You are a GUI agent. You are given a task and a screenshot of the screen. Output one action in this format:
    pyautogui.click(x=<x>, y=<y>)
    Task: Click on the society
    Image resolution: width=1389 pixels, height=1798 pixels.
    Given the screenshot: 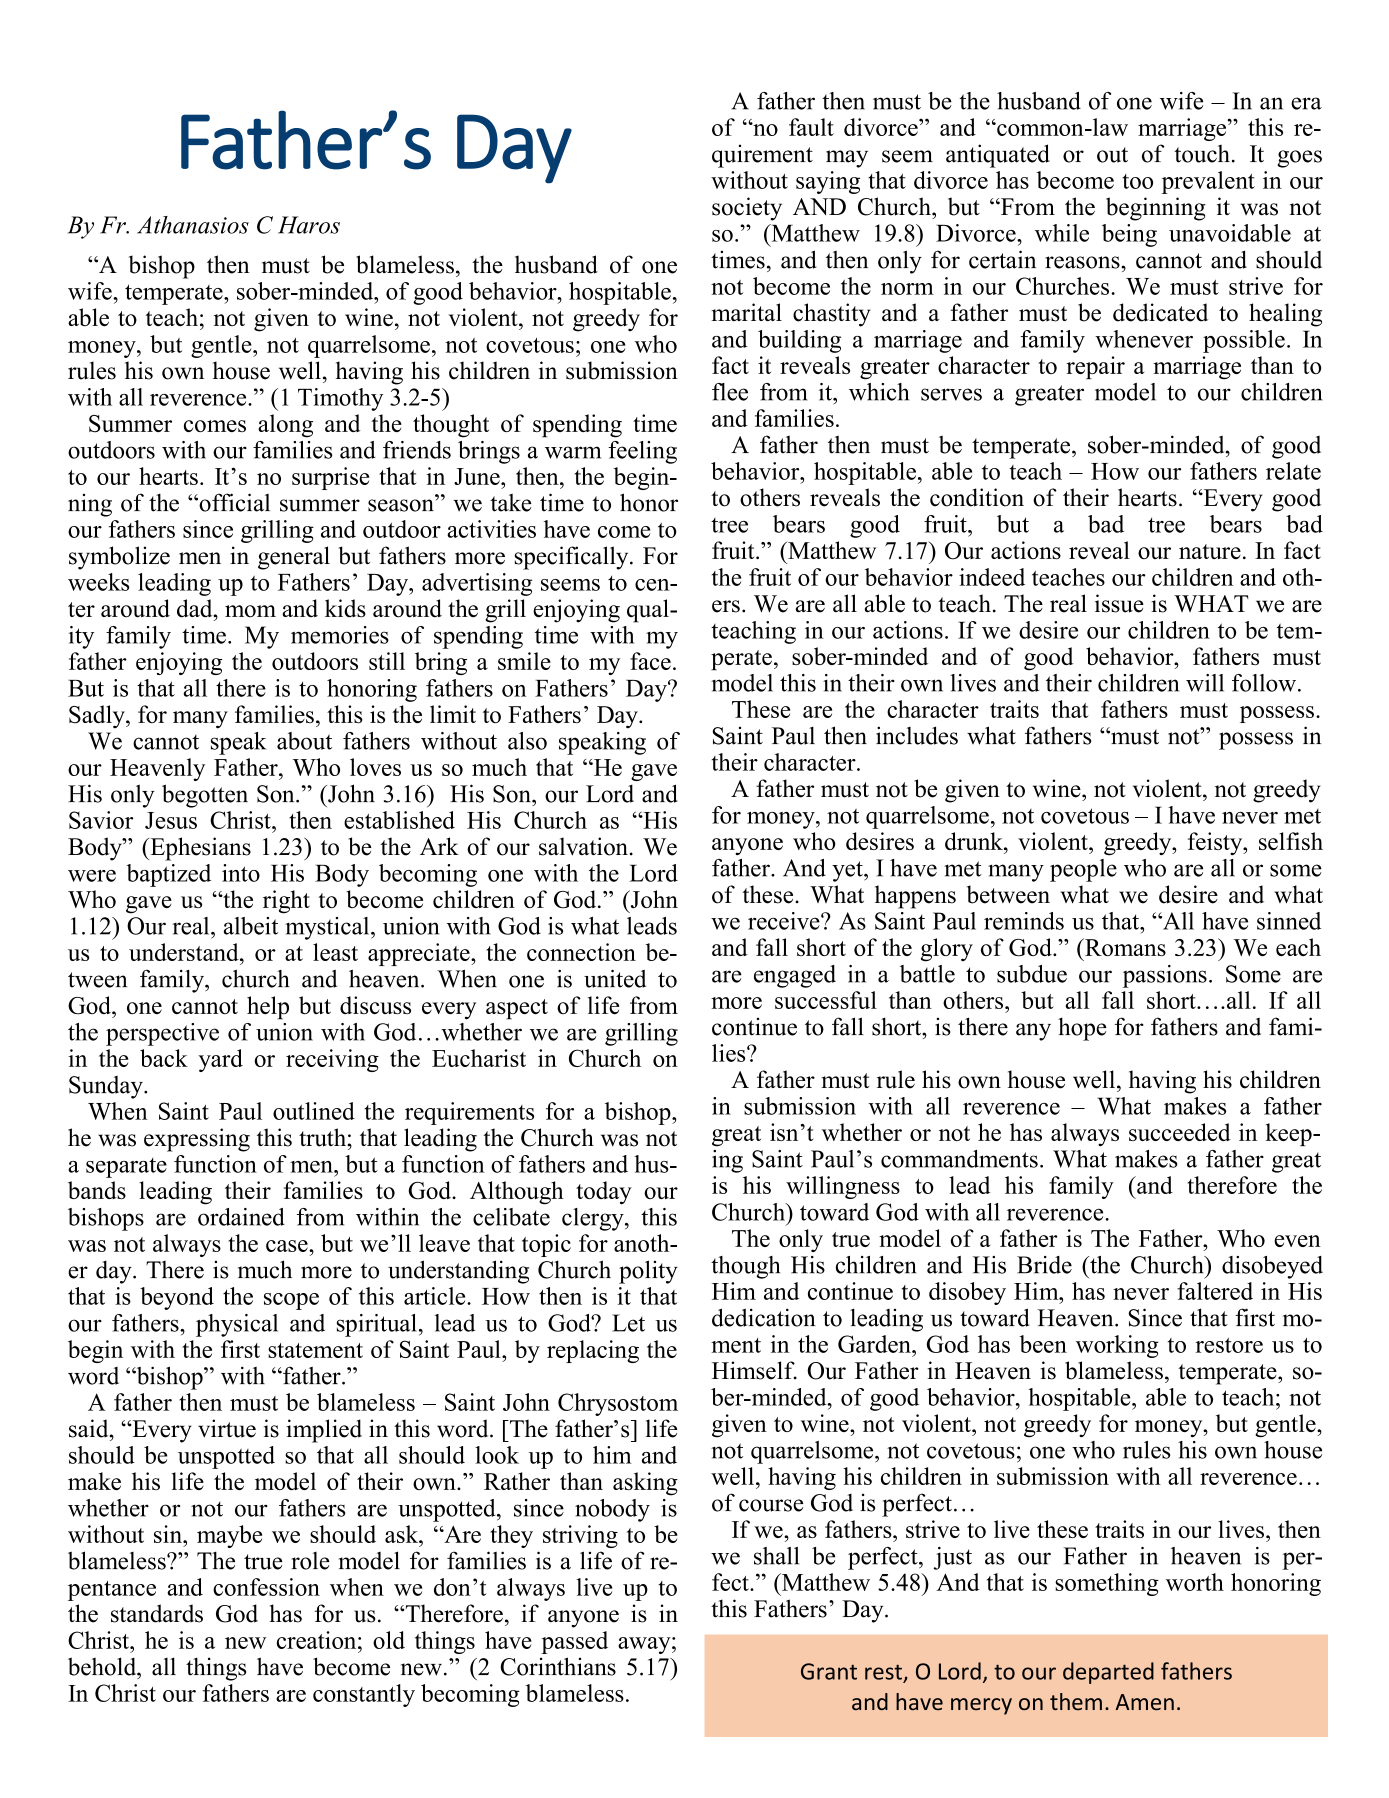 What is the action you would take?
    pyautogui.click(x=747, y=209)
